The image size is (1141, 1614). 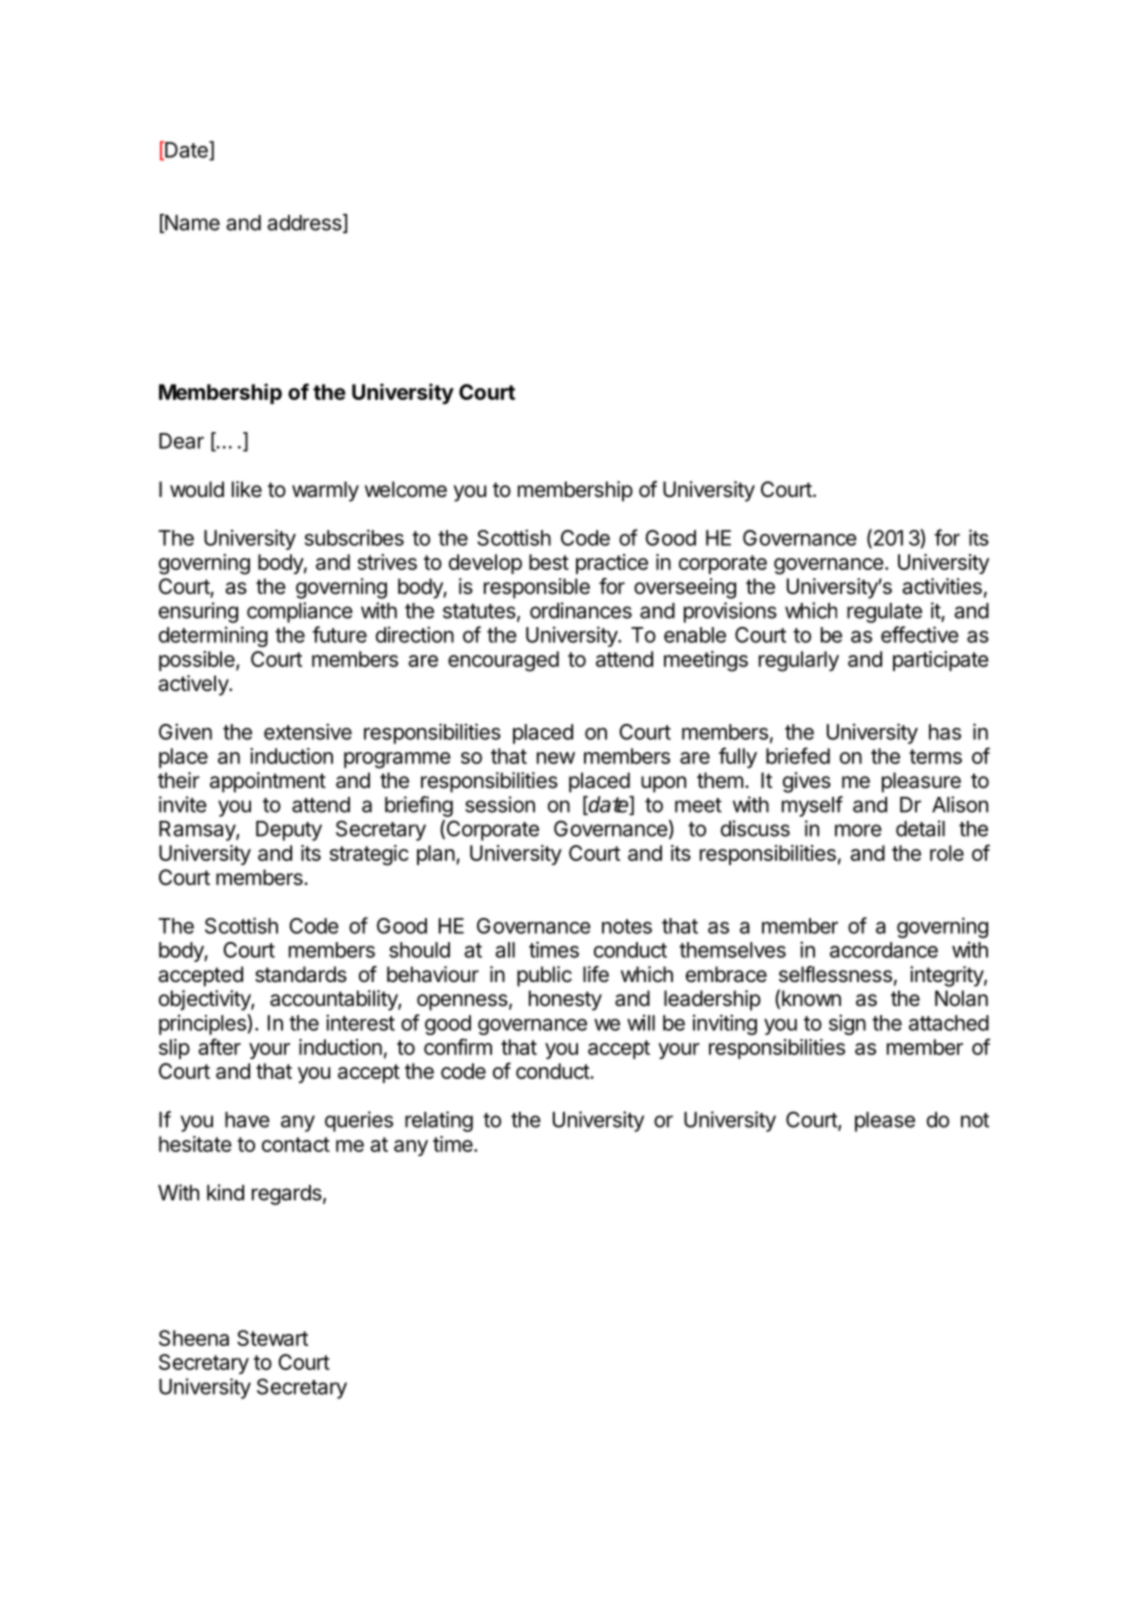 What do you see at coordinates (289, 831) in the page?
I see `Deputy` at bounding box center [289, 831].
